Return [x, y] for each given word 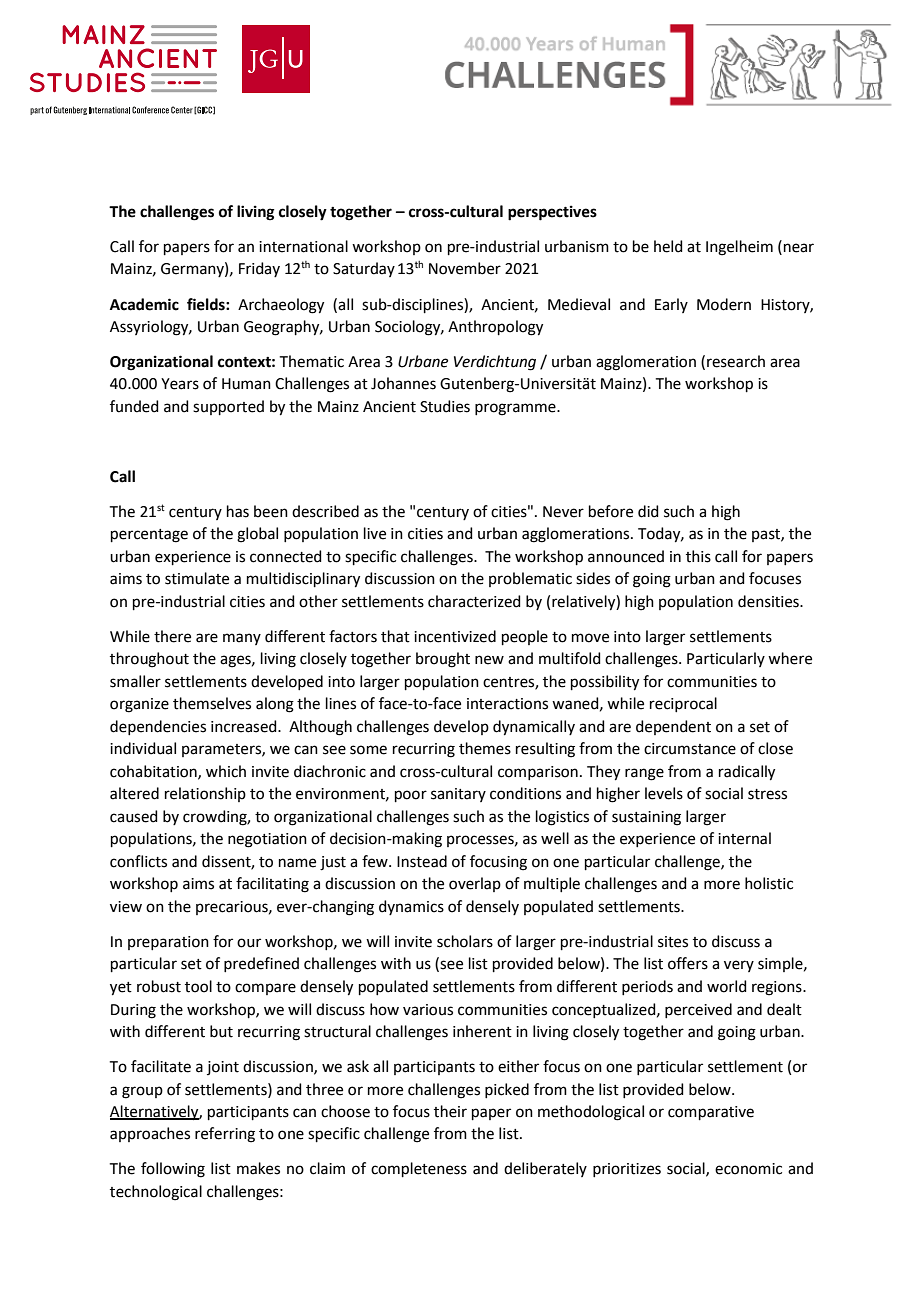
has [238, 511]
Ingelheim [739, 248]
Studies [445, 406]
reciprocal [683, 704]
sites [673, 942]
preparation [168, 943]
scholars [465, 941]
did [648, 511]
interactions [507, 704]
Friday [259, 269]
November [465, 268]
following [173, 1170]
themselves [212, 703]
